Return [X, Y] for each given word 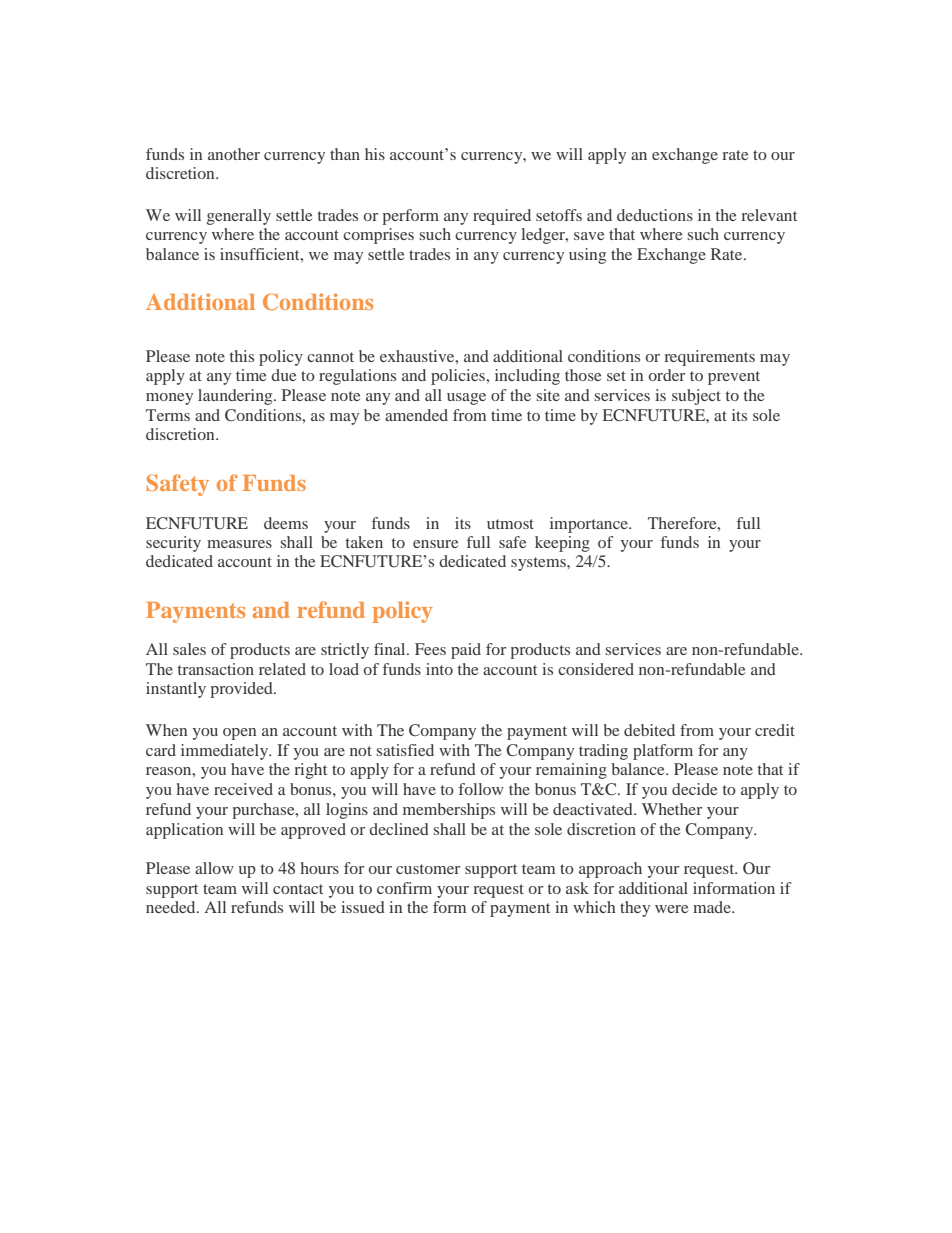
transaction [216, 669]
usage [466, 399]
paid [466, 651]
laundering [236, 397]
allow [214, 868]
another [234, 154]
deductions [655, 215]
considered [596, 669]
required [502, 217]
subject [696, 397]
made [713, 907]
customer [428, 869]
